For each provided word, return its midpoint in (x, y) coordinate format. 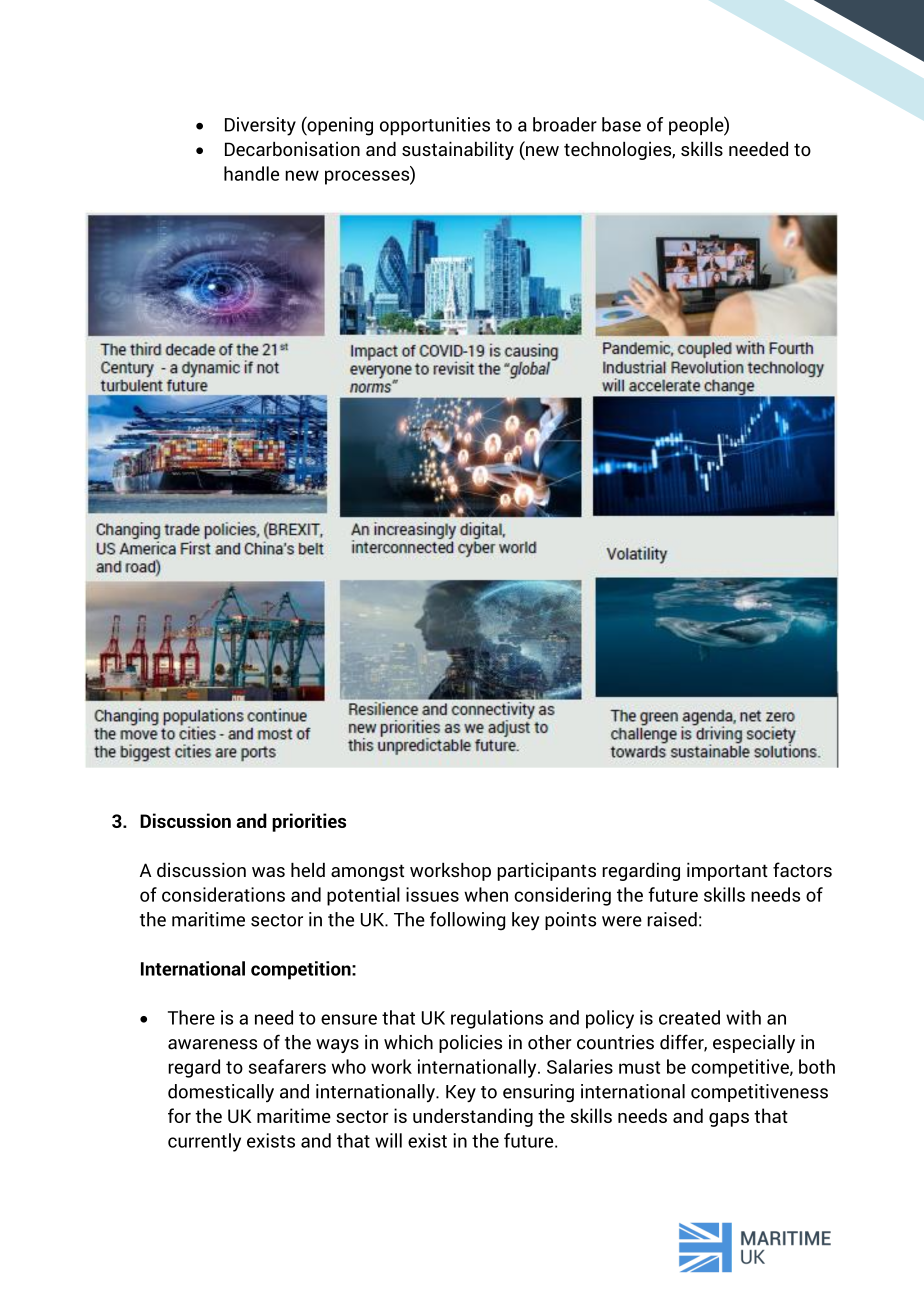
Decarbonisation (292, 148)
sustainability (458, 150)
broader (565, 124)
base (621, 124)
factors (802, 869)
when (486, 894)
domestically (221, 1093)
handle (251, 173)
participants (546, 871)
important (727, 871)
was (268, 872)
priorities (309, 822)
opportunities (435, 126)
